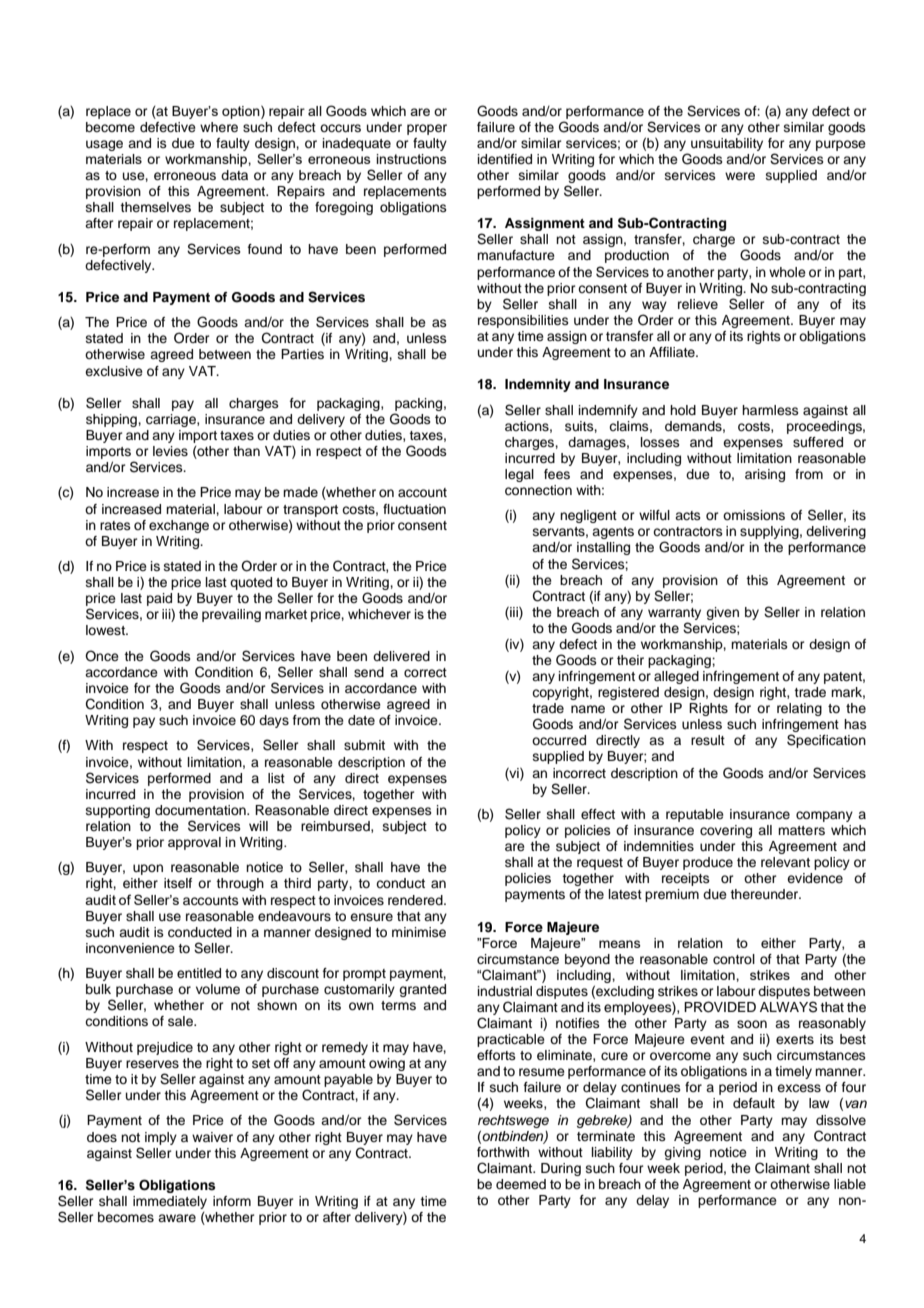 The width and height of the screenshot is (924, 1308). I want to click on paid, so click(159, 599).
